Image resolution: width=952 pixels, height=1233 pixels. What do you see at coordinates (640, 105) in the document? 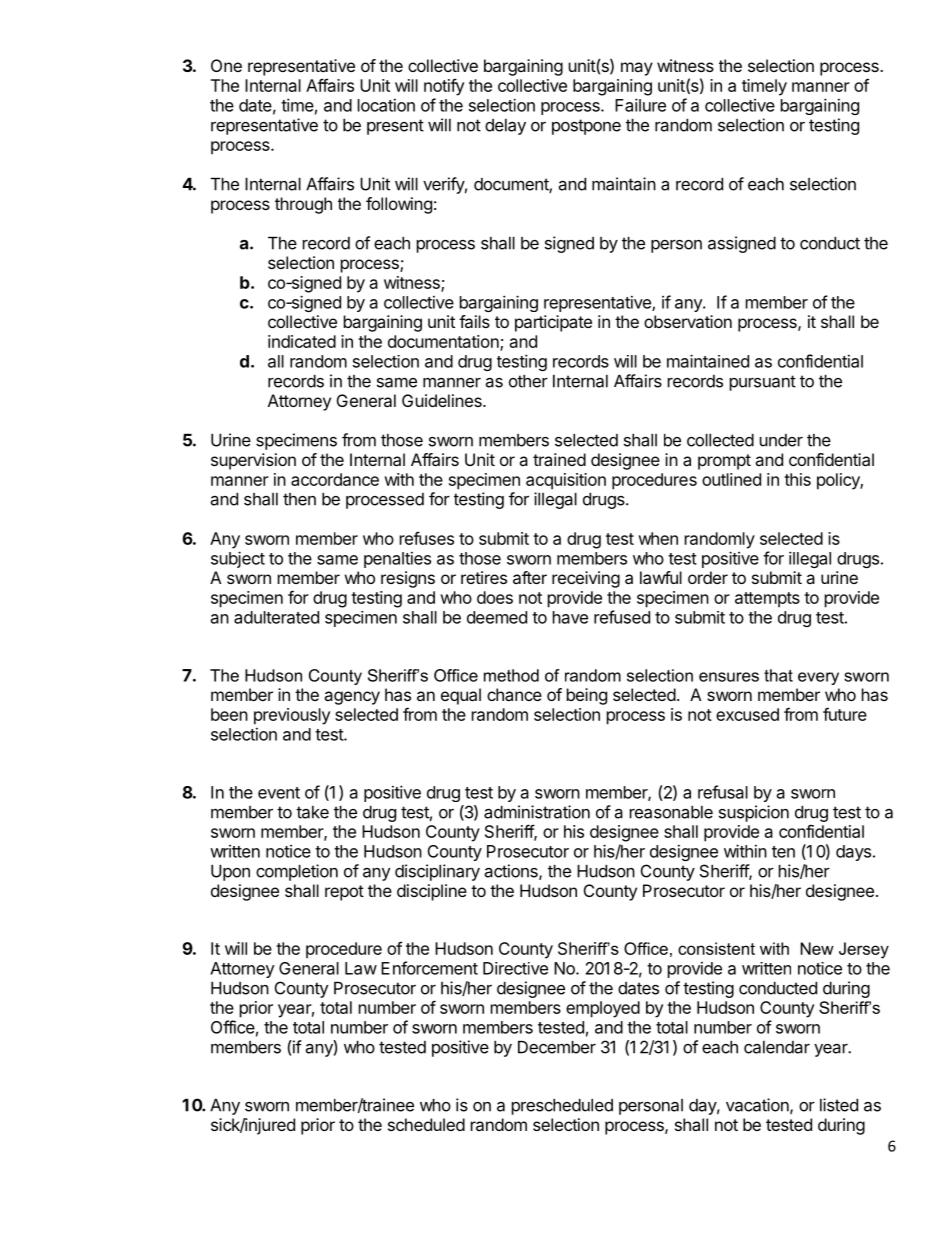
I see `Failure` at bounding box center [640, 105].
